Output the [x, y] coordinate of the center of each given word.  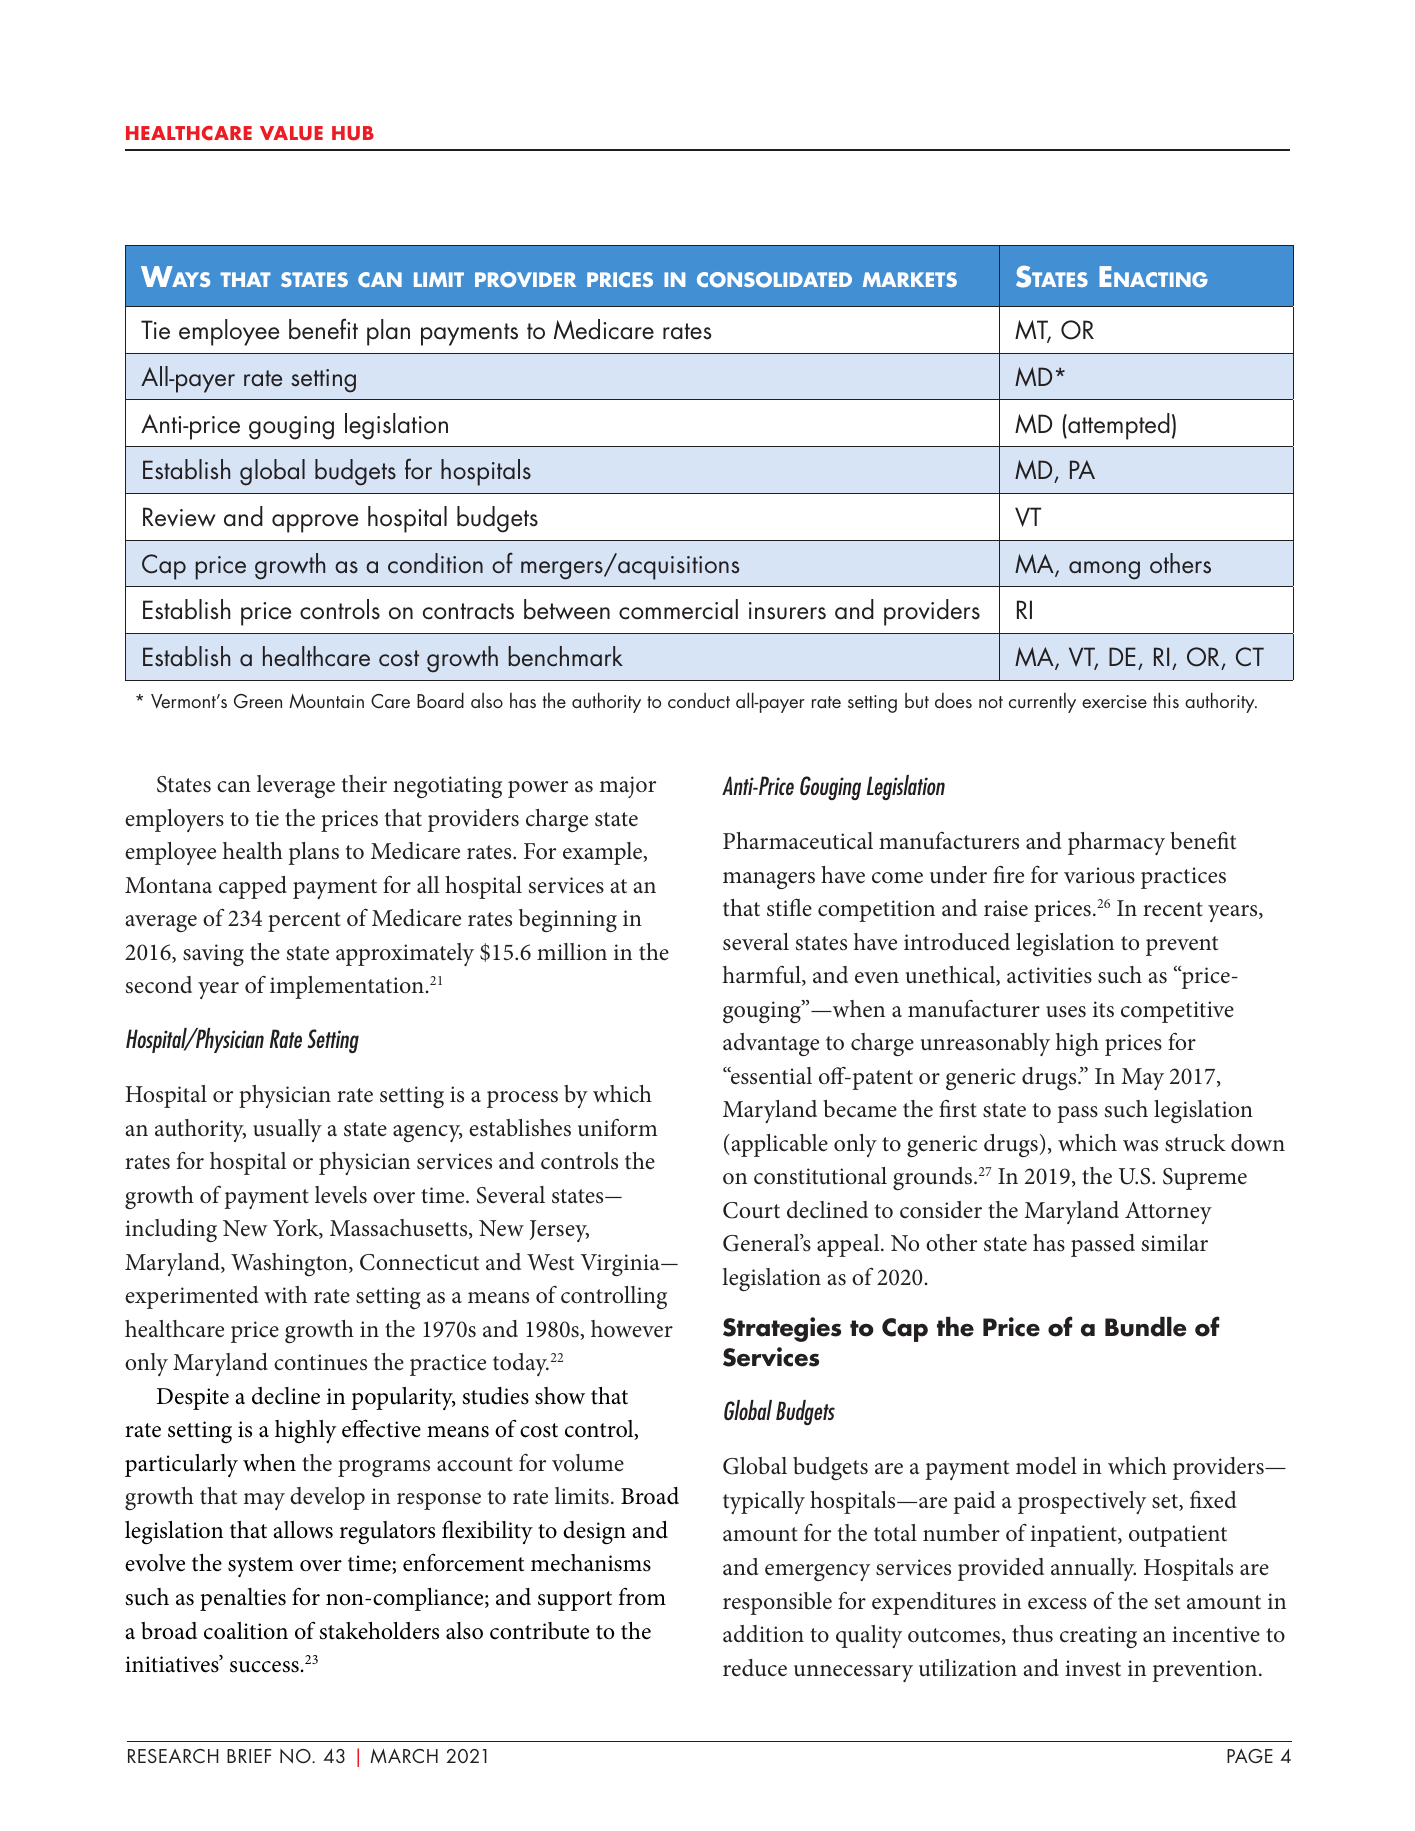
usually [287, 1130]
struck [1195, 1143]
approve [315, 523]
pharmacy [1116, 843]
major [627, 787]
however [632, 1329]
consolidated [774, 280]
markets [910, 279]
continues [320, 1362]
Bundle [1146, 1327]
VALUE [291, 133]
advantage [771, 1044]
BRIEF [249, 1756]
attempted [1118, 426]
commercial [678, 609]
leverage [296, 786]
